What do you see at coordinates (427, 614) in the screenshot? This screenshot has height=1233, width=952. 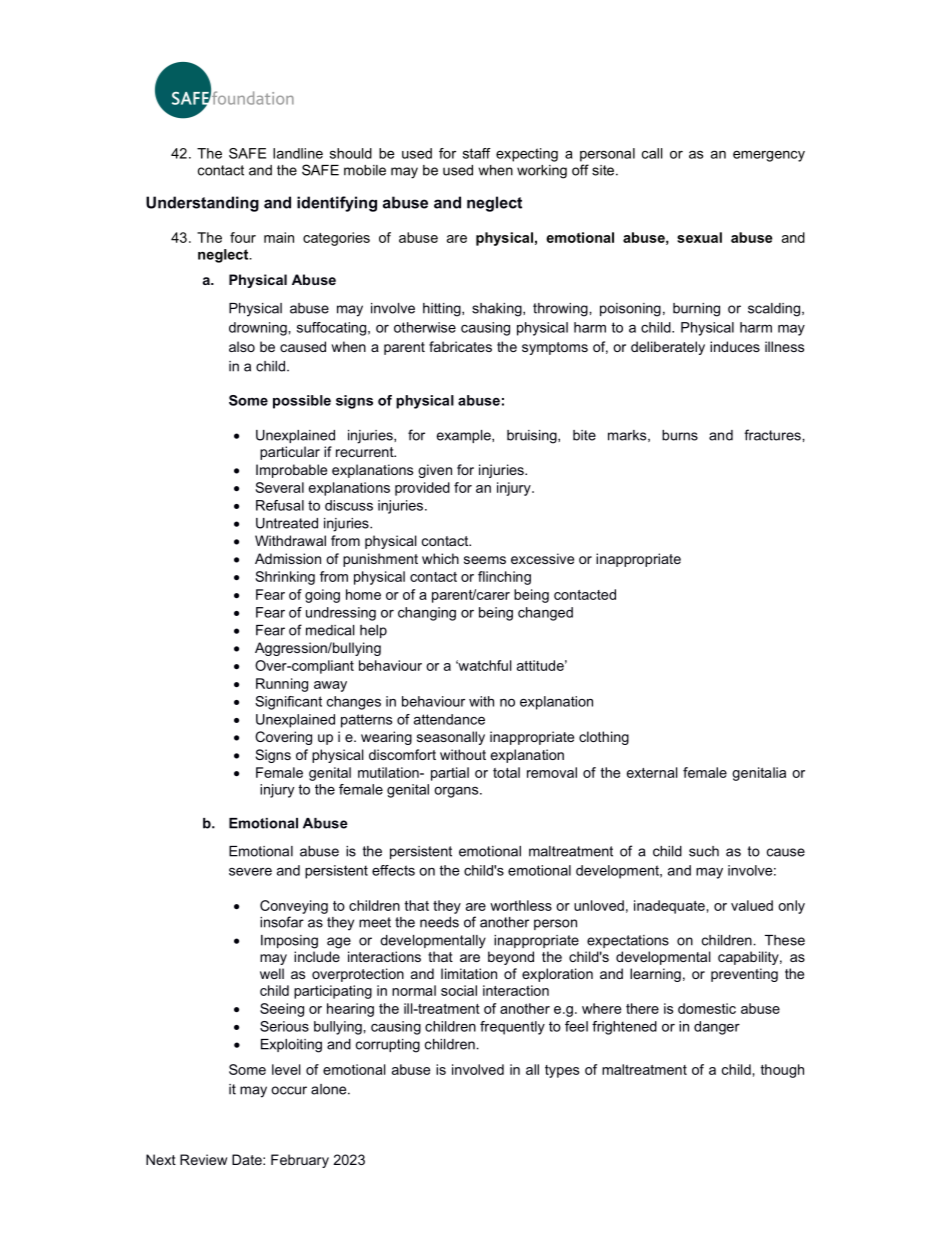 I see `changing` at bounding box center [427, 614].
